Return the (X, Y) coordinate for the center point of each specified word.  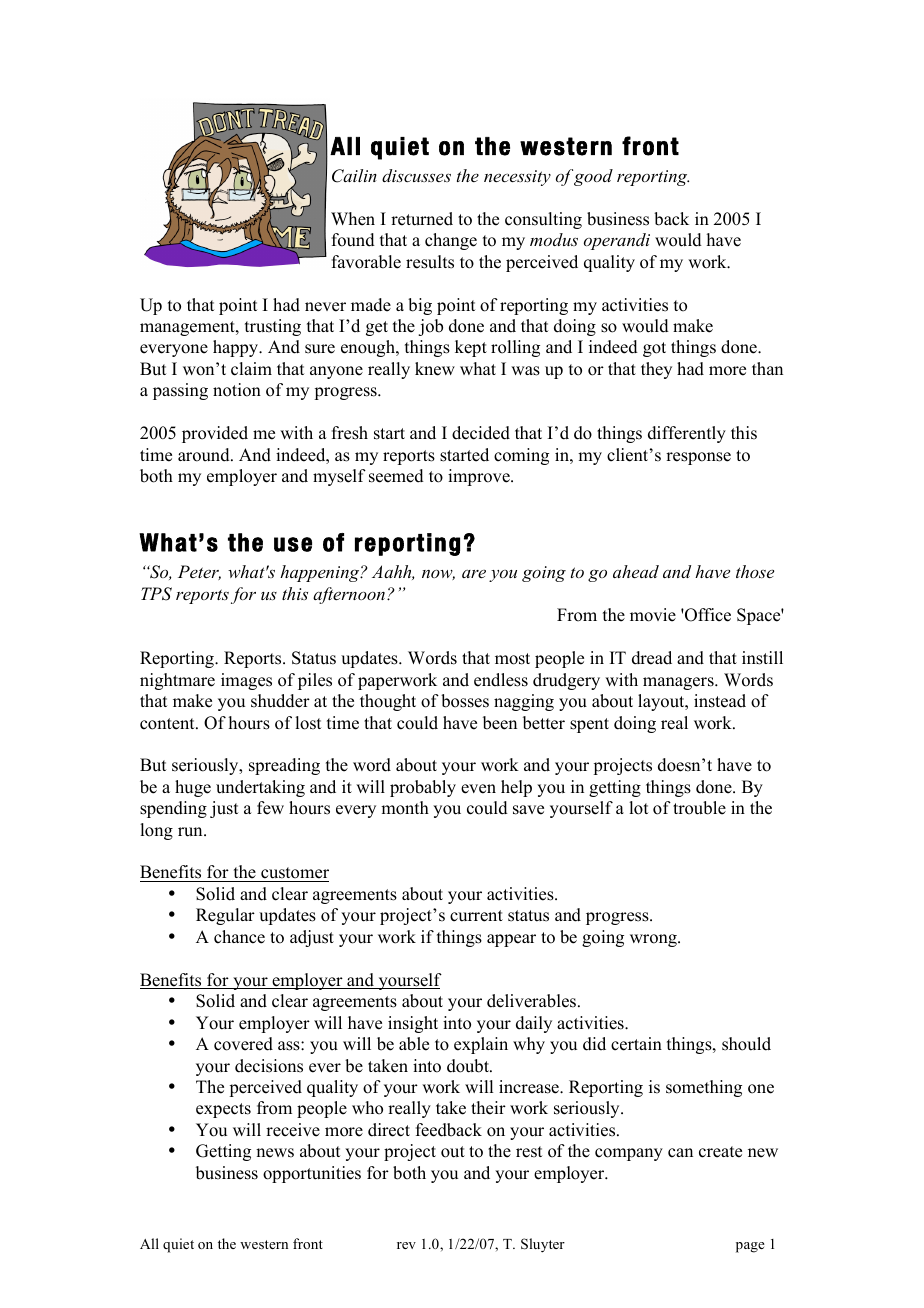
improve (480, 477)
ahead (636, 571)
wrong (654, 940)
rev (406, 1245)
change (451, 241)
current (476, 916)
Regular (225, 916)
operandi (617, 241)
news (275, 1153)
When (353, 219)
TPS (156, 594)
